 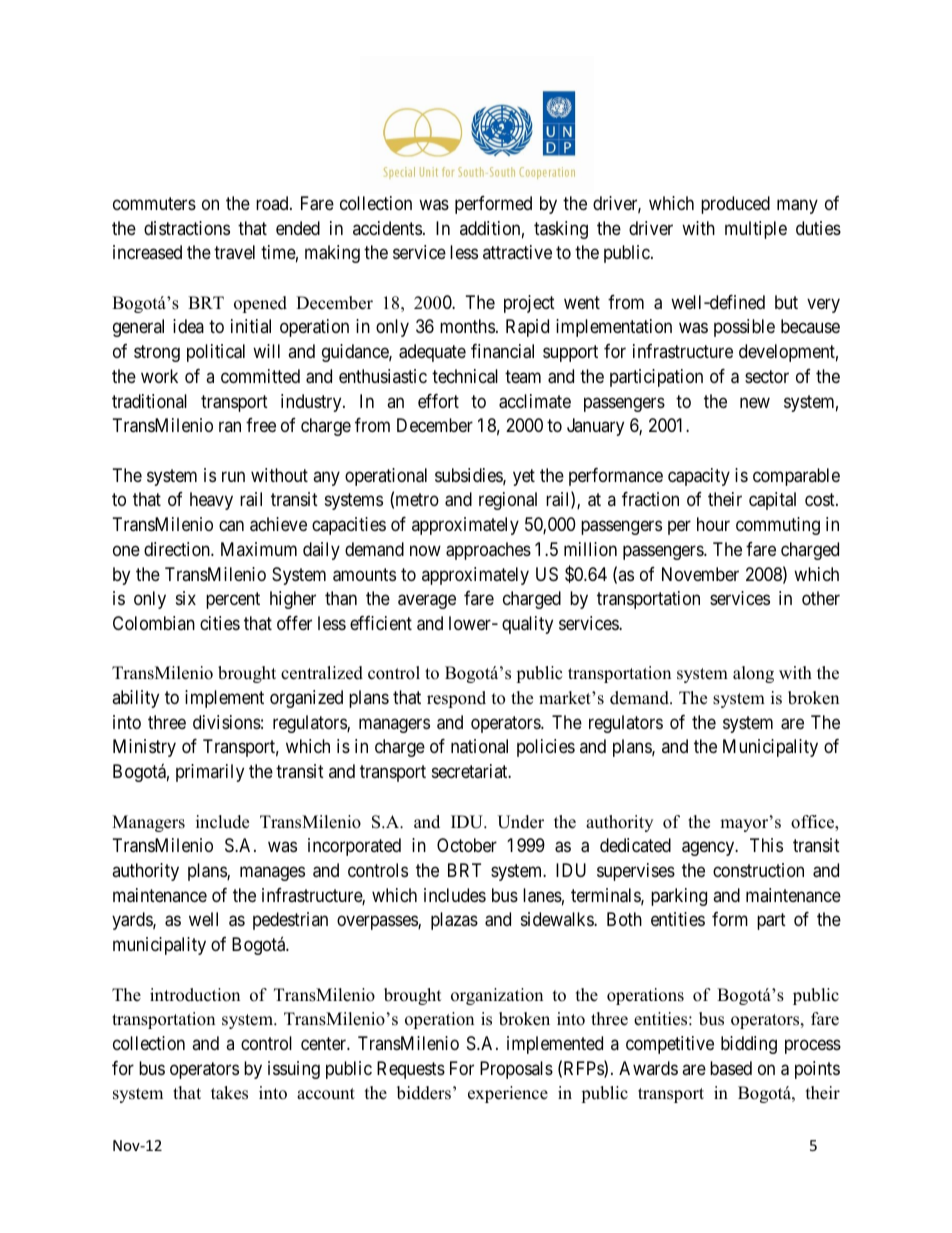 I want to click on construction, so click(x=758, y=870).
